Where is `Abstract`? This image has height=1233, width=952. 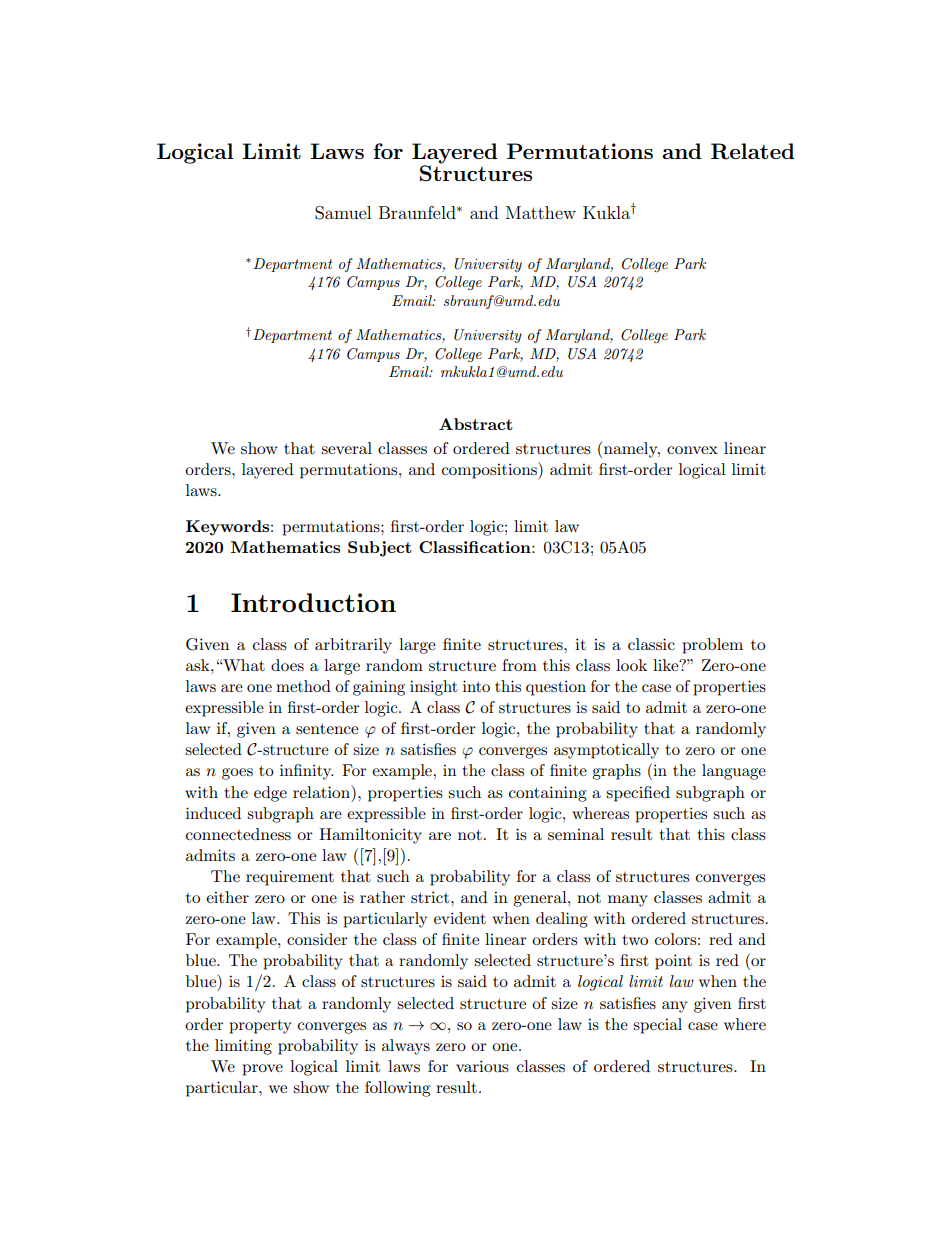 Abstract is located at coordinates (476, 424).
